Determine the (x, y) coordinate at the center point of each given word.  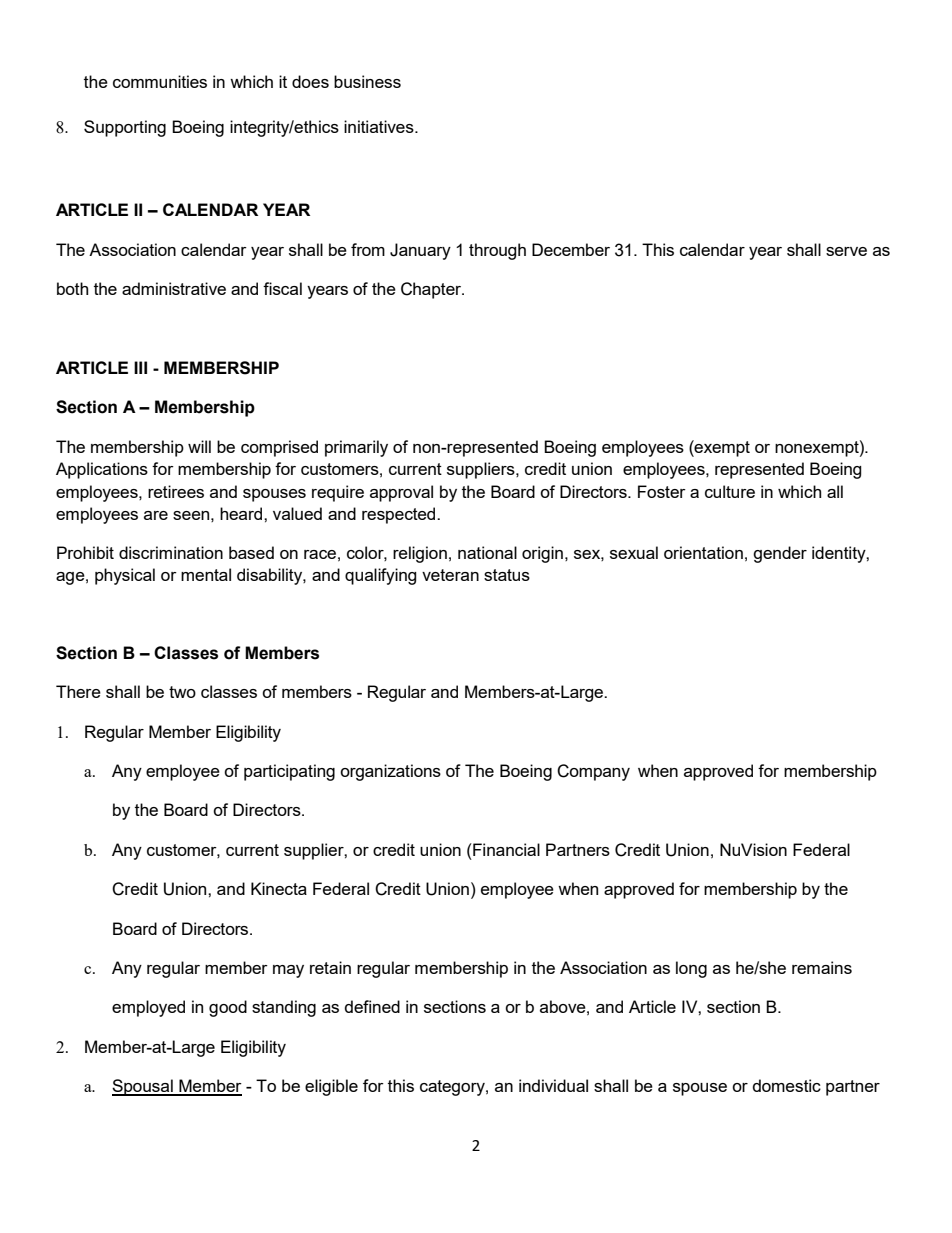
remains (822, 967)
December (571, 249)
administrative (174, 288)
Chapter (432, 290)
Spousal (143, 1087)
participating (289, 772)
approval (401, 493)
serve (846, 251)
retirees (176, 491)
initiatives (380, 126)
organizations (390, 772)
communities (160, 81)
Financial (505, 849)
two (182, 692)
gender (780, 554)
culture (730, 491)
